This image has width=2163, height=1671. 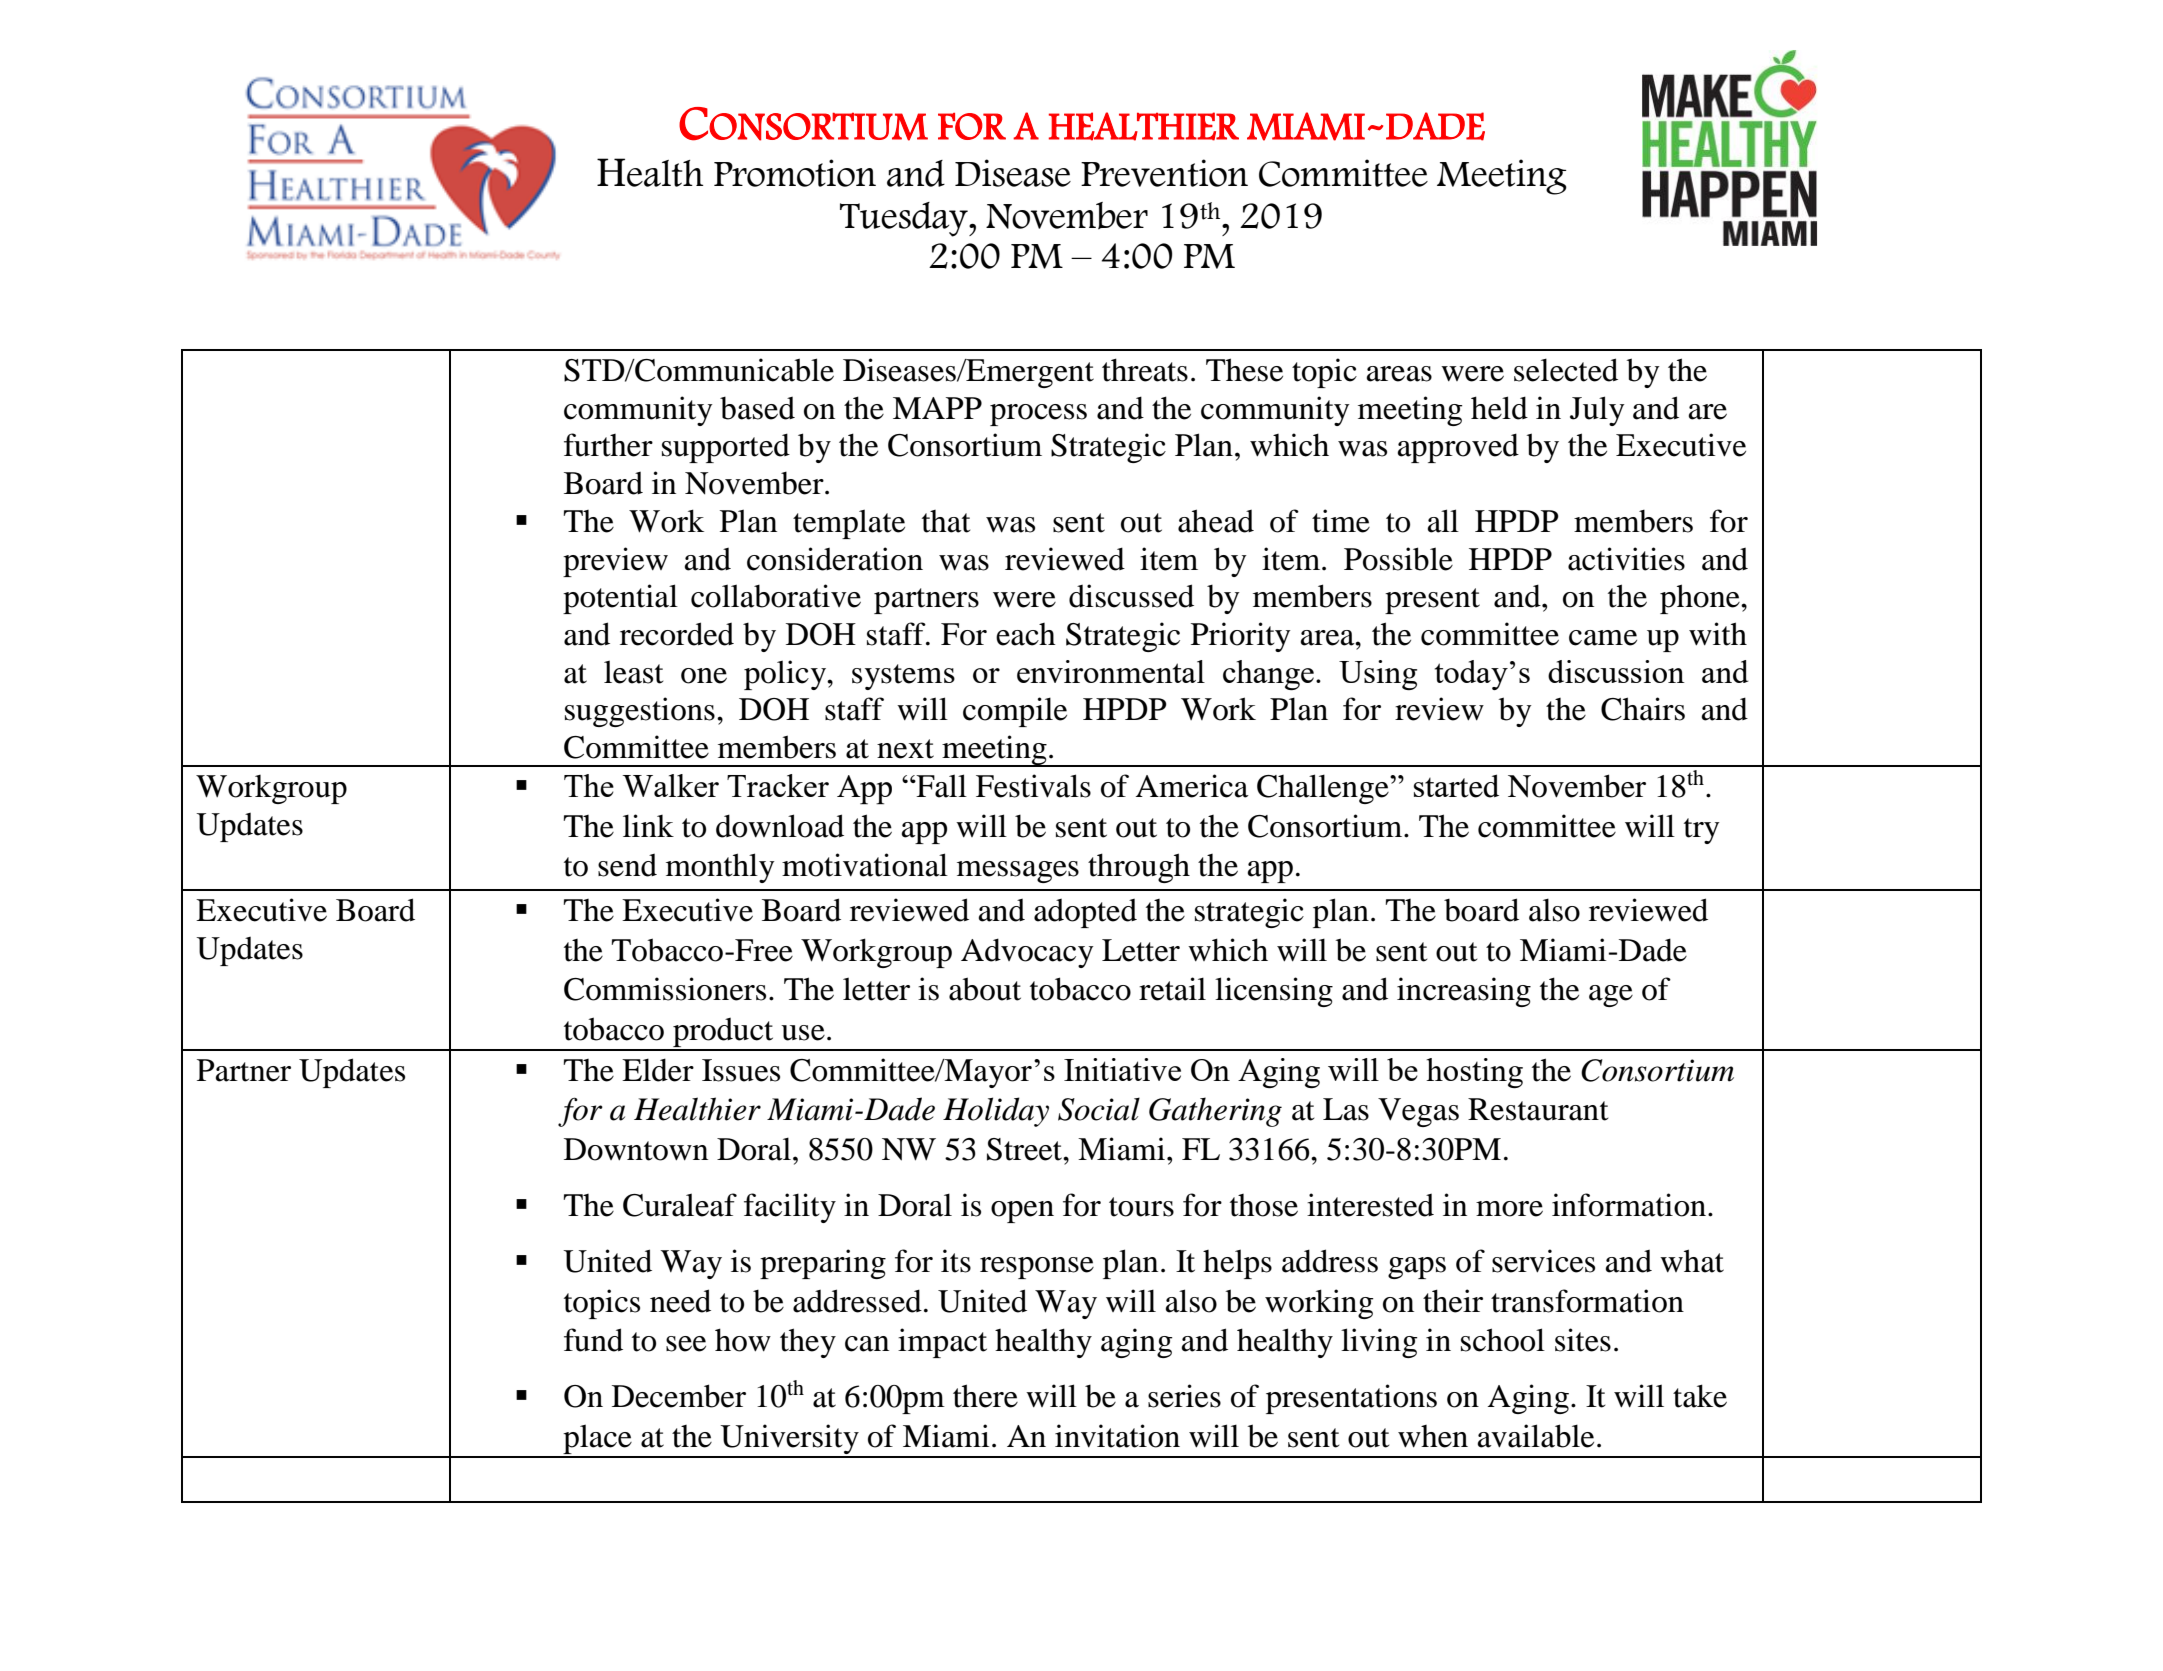 I want to click on America, so click(x=1192, y=786).
